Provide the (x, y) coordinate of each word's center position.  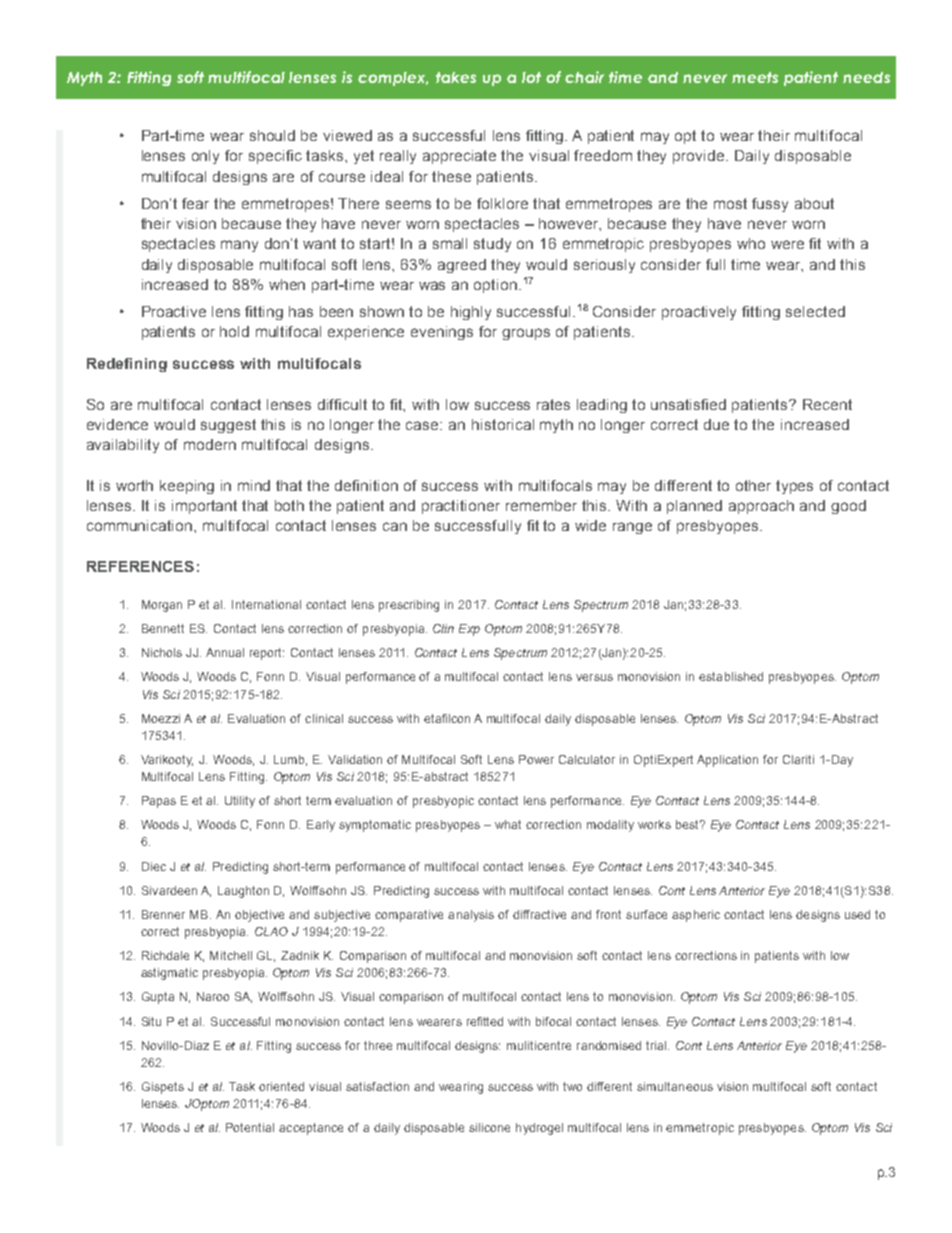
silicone (489, 1127)
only (205, 157)
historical (503, 424)
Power (536, 759)
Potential (250, 1127)
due (716, 424)
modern (210, 444)
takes (456, 77)
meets (755, 77)
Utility (240, 802)
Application (727, 761)
